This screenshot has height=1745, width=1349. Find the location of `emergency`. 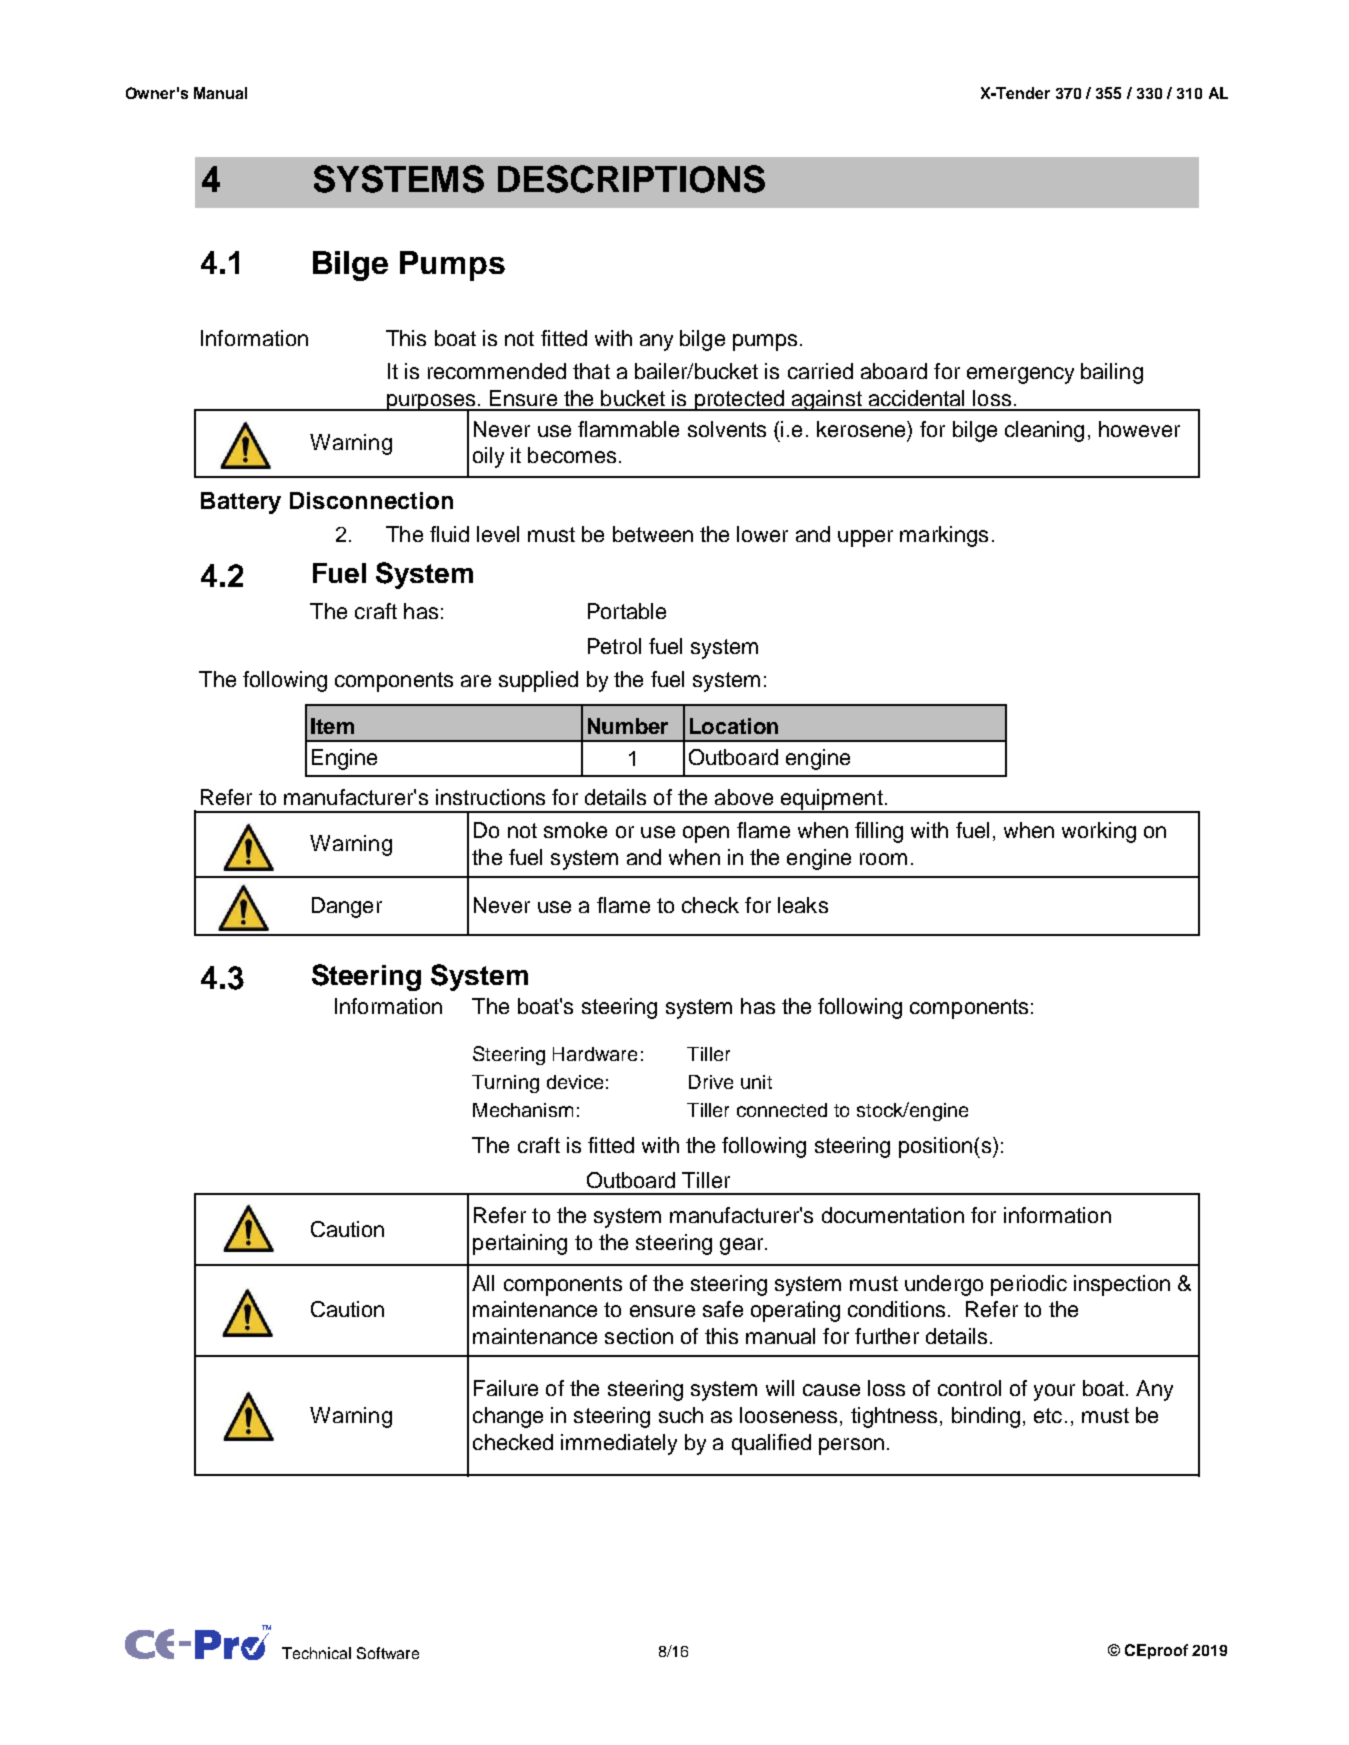

emergency is located at coordinates (1020, 375).
